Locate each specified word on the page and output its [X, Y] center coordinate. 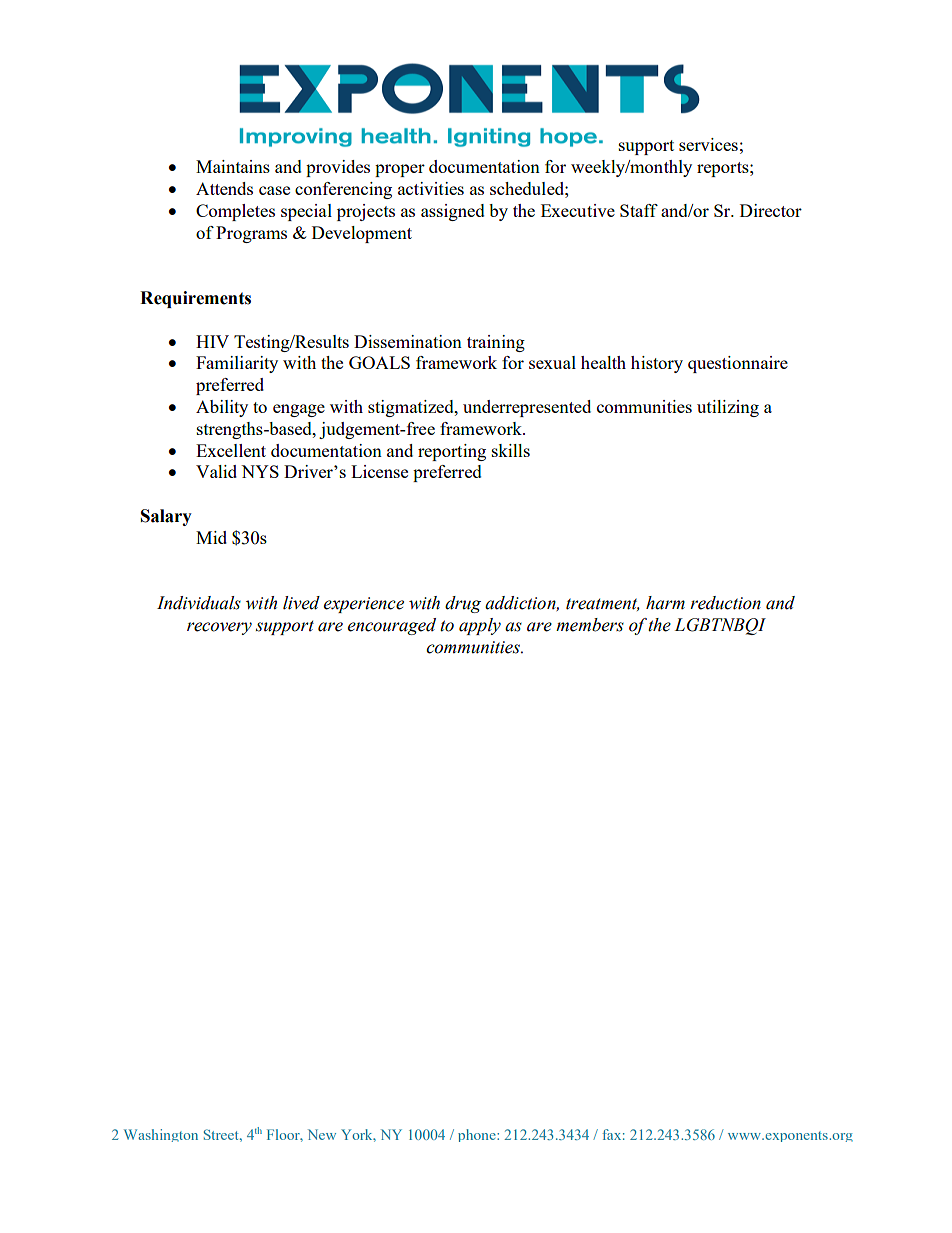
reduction [725, 603]
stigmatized [412, 408]
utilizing [728, 408]
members [590, 625]
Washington [161, 1135]
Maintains [233, 166]
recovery [219, 628]
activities [431, 188]
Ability [222, 408]
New [322, 1134]
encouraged [392, 626]
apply [480, 626]
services [708, 144]
